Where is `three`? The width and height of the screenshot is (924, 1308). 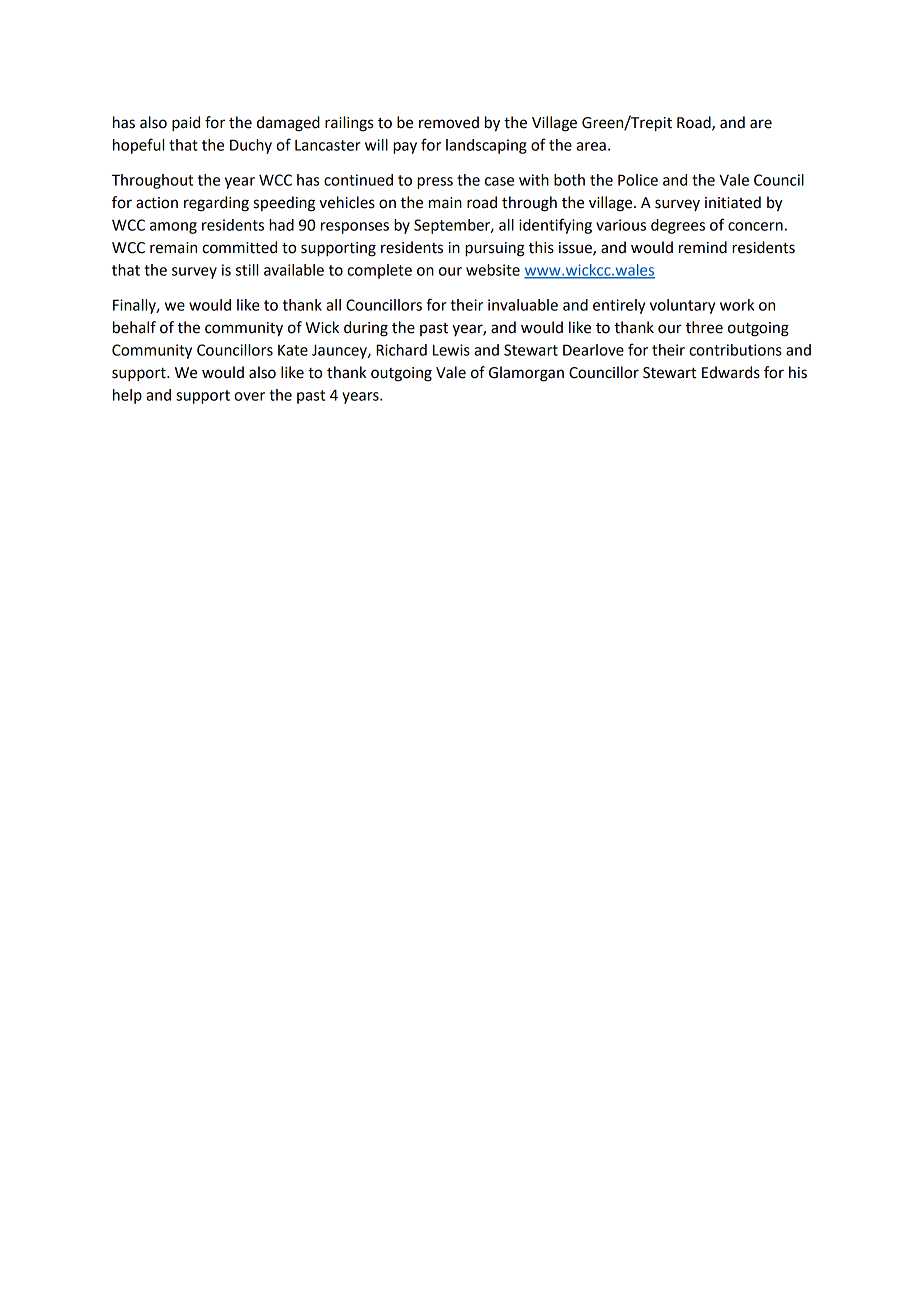
three is located at coordinates (704, 327).
